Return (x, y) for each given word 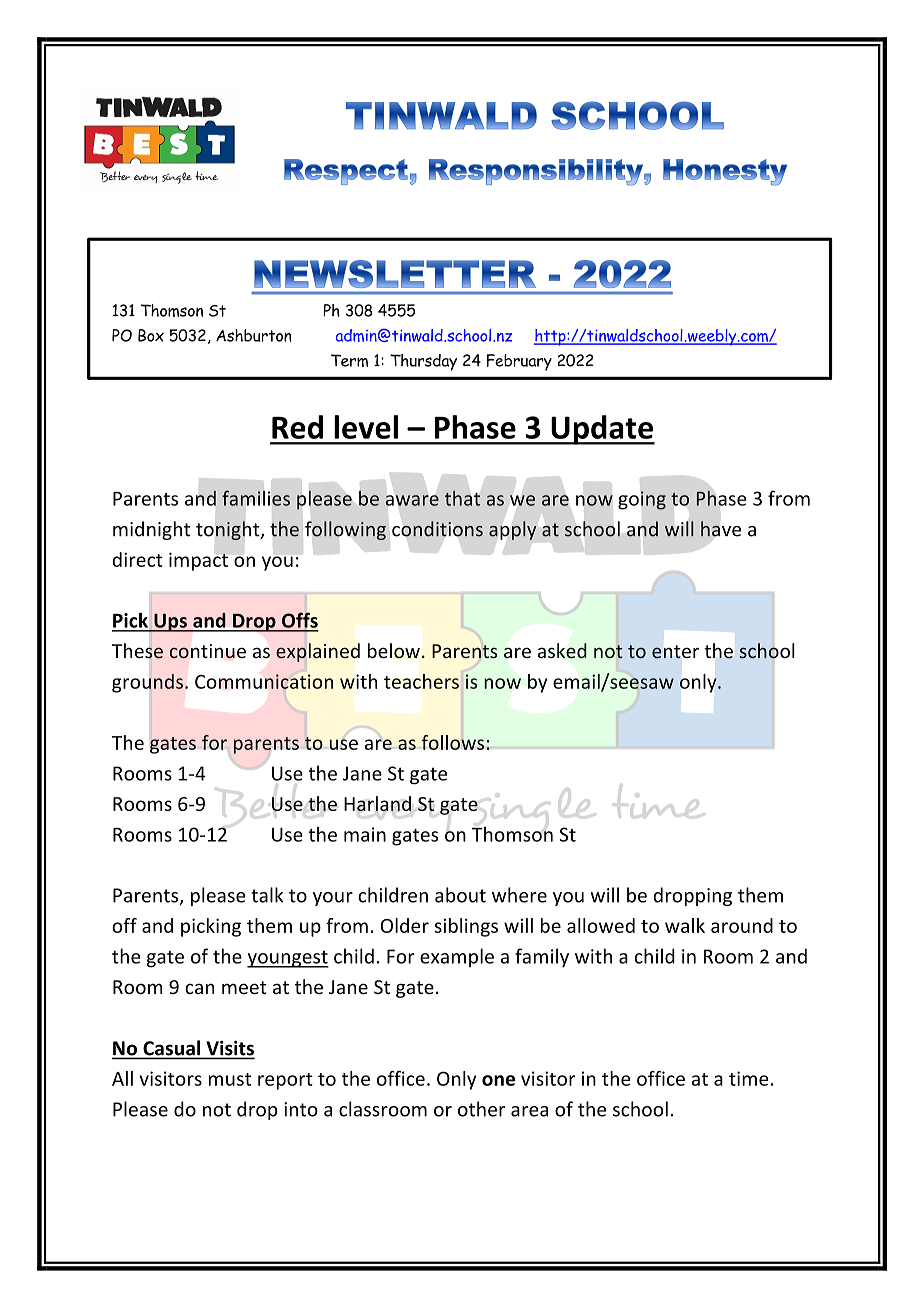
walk (685, 925)
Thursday (423, 362)
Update (602, 430)
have (721, 529)
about (460, 895)
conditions (437, 529)
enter (675, 652)
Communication (264, 681)
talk (267, 895)
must (230, 1079)
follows (452, 742)
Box (151, 335)
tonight (229, 530)
